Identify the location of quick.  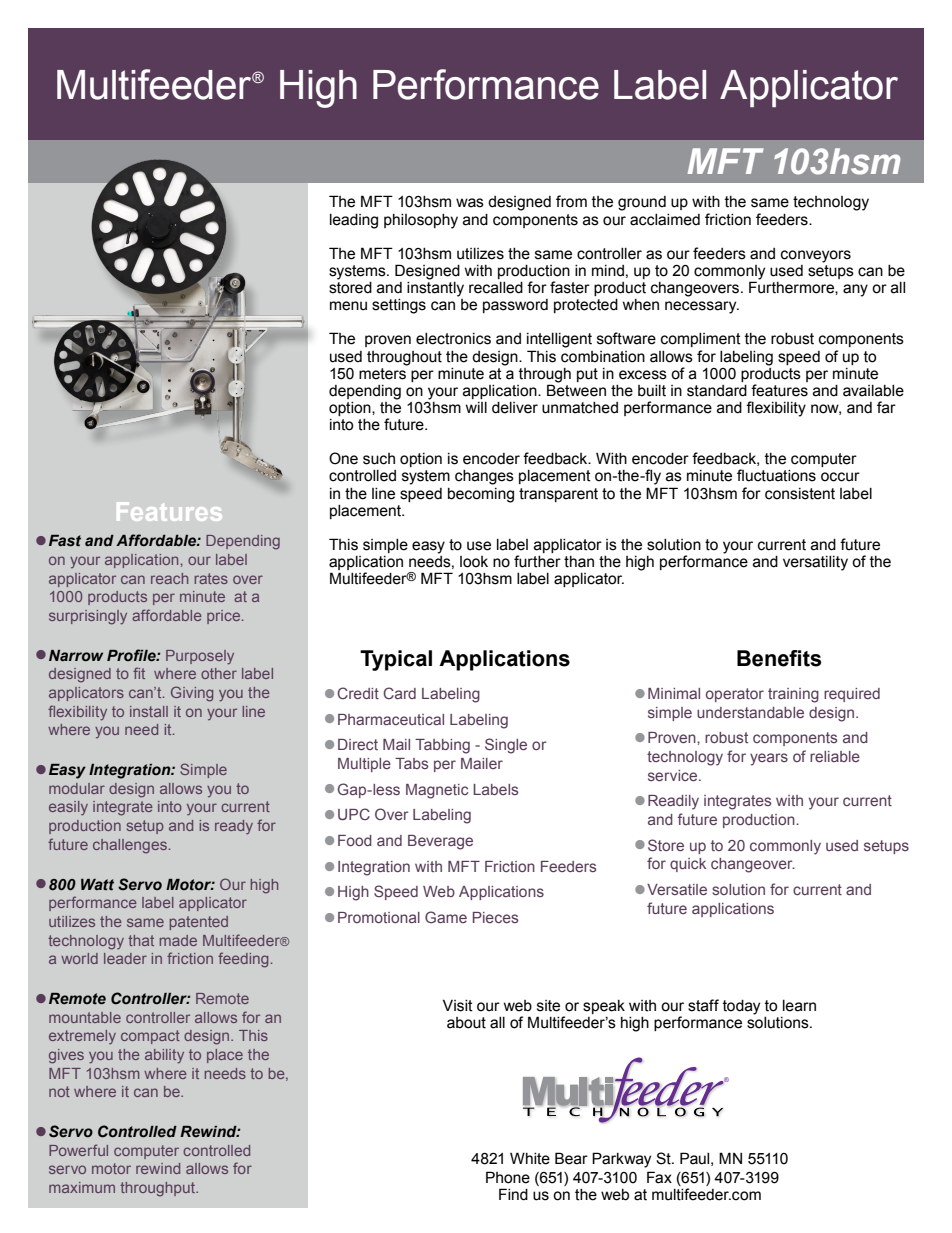
(688, 865).
